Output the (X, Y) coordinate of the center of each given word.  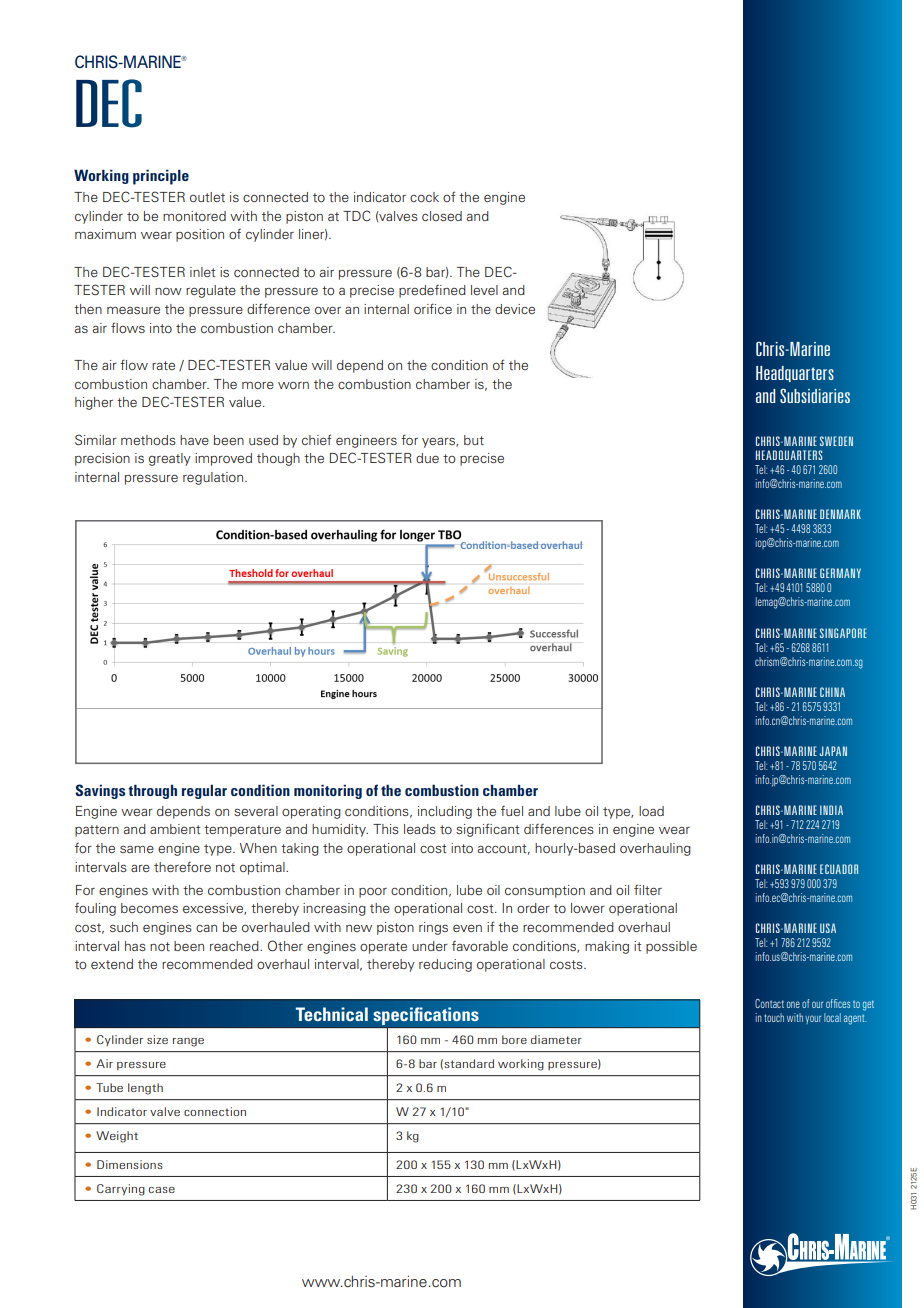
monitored (194, 216)
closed (442, 216)
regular (204, 791)
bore (514, 1039)
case (162, 1190)
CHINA (832, 692)
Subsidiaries (815, 396)
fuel (512, 811)
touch (774, 1017)
